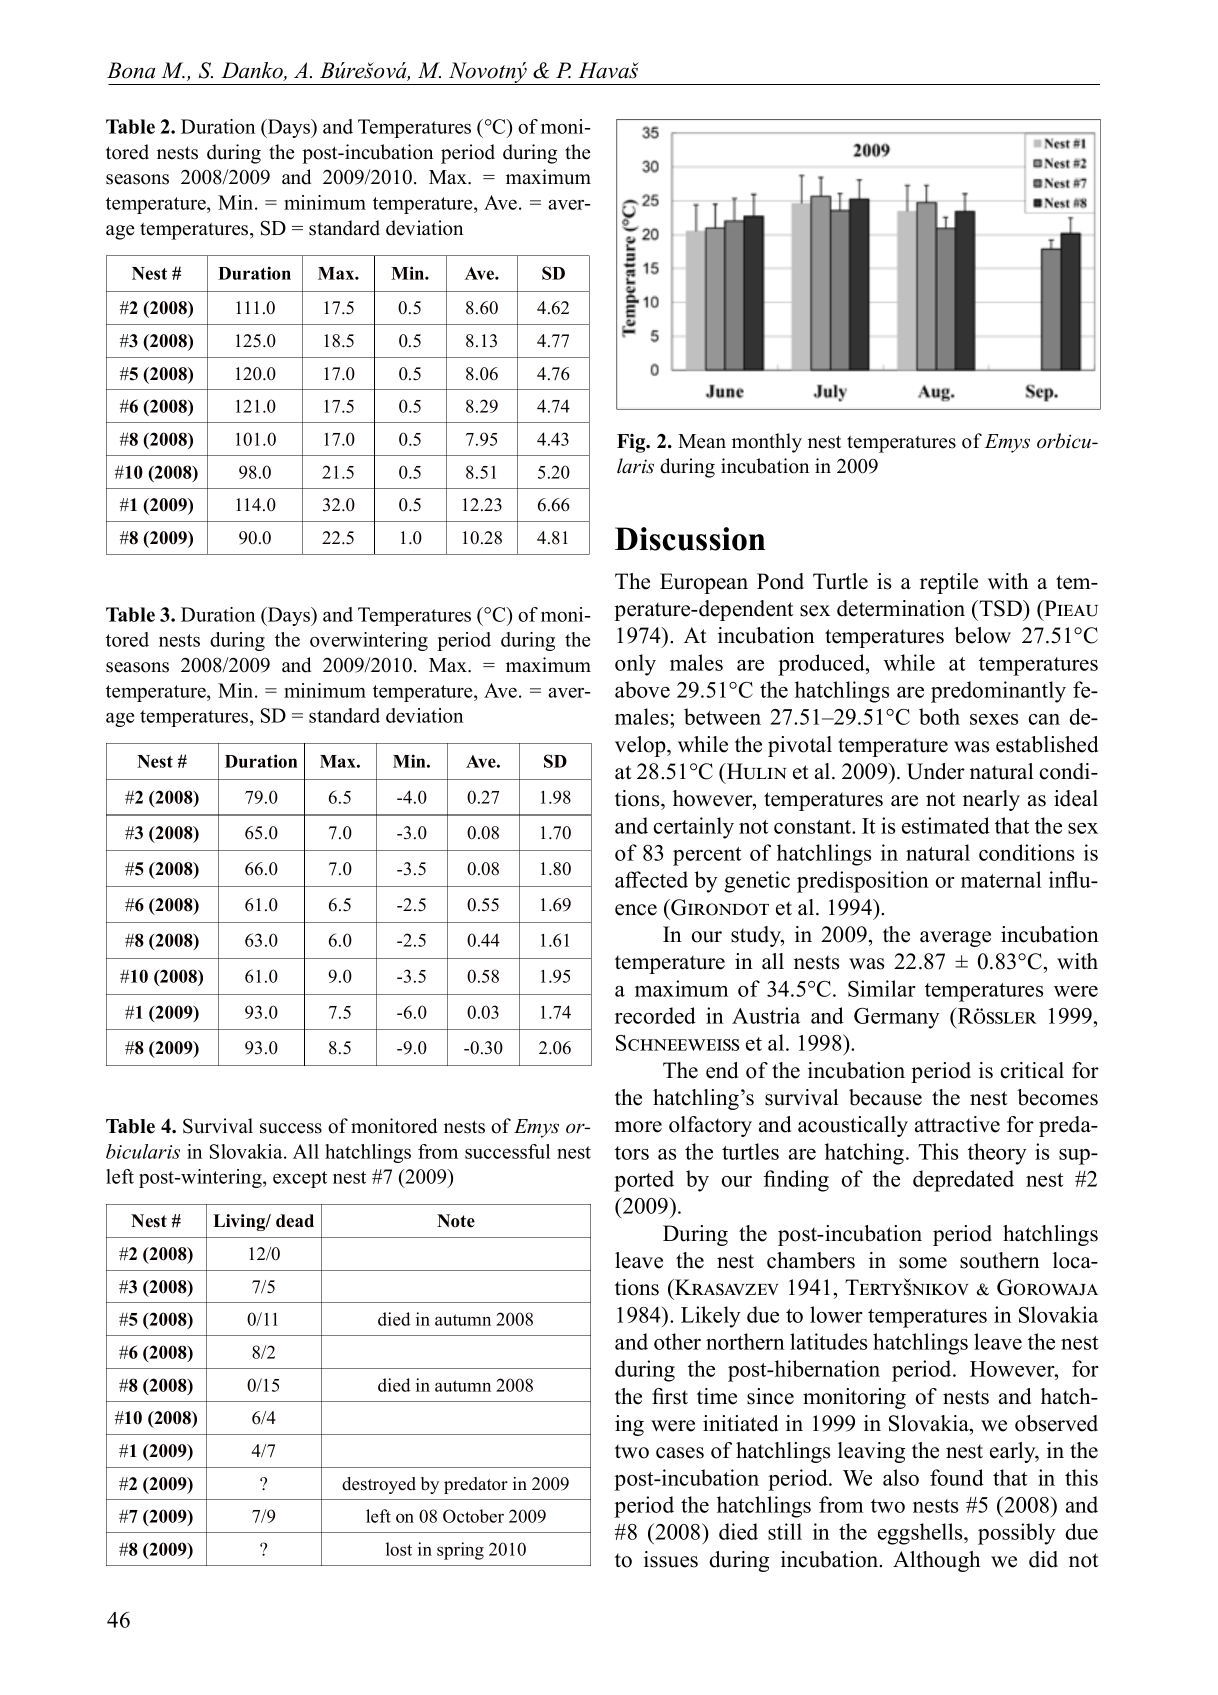 The height and width of the screenshot is (1695, 1218). What do you see at coordinates (704, 583) in the screenshot?
I see `European` at bounding box center [704, 583].
